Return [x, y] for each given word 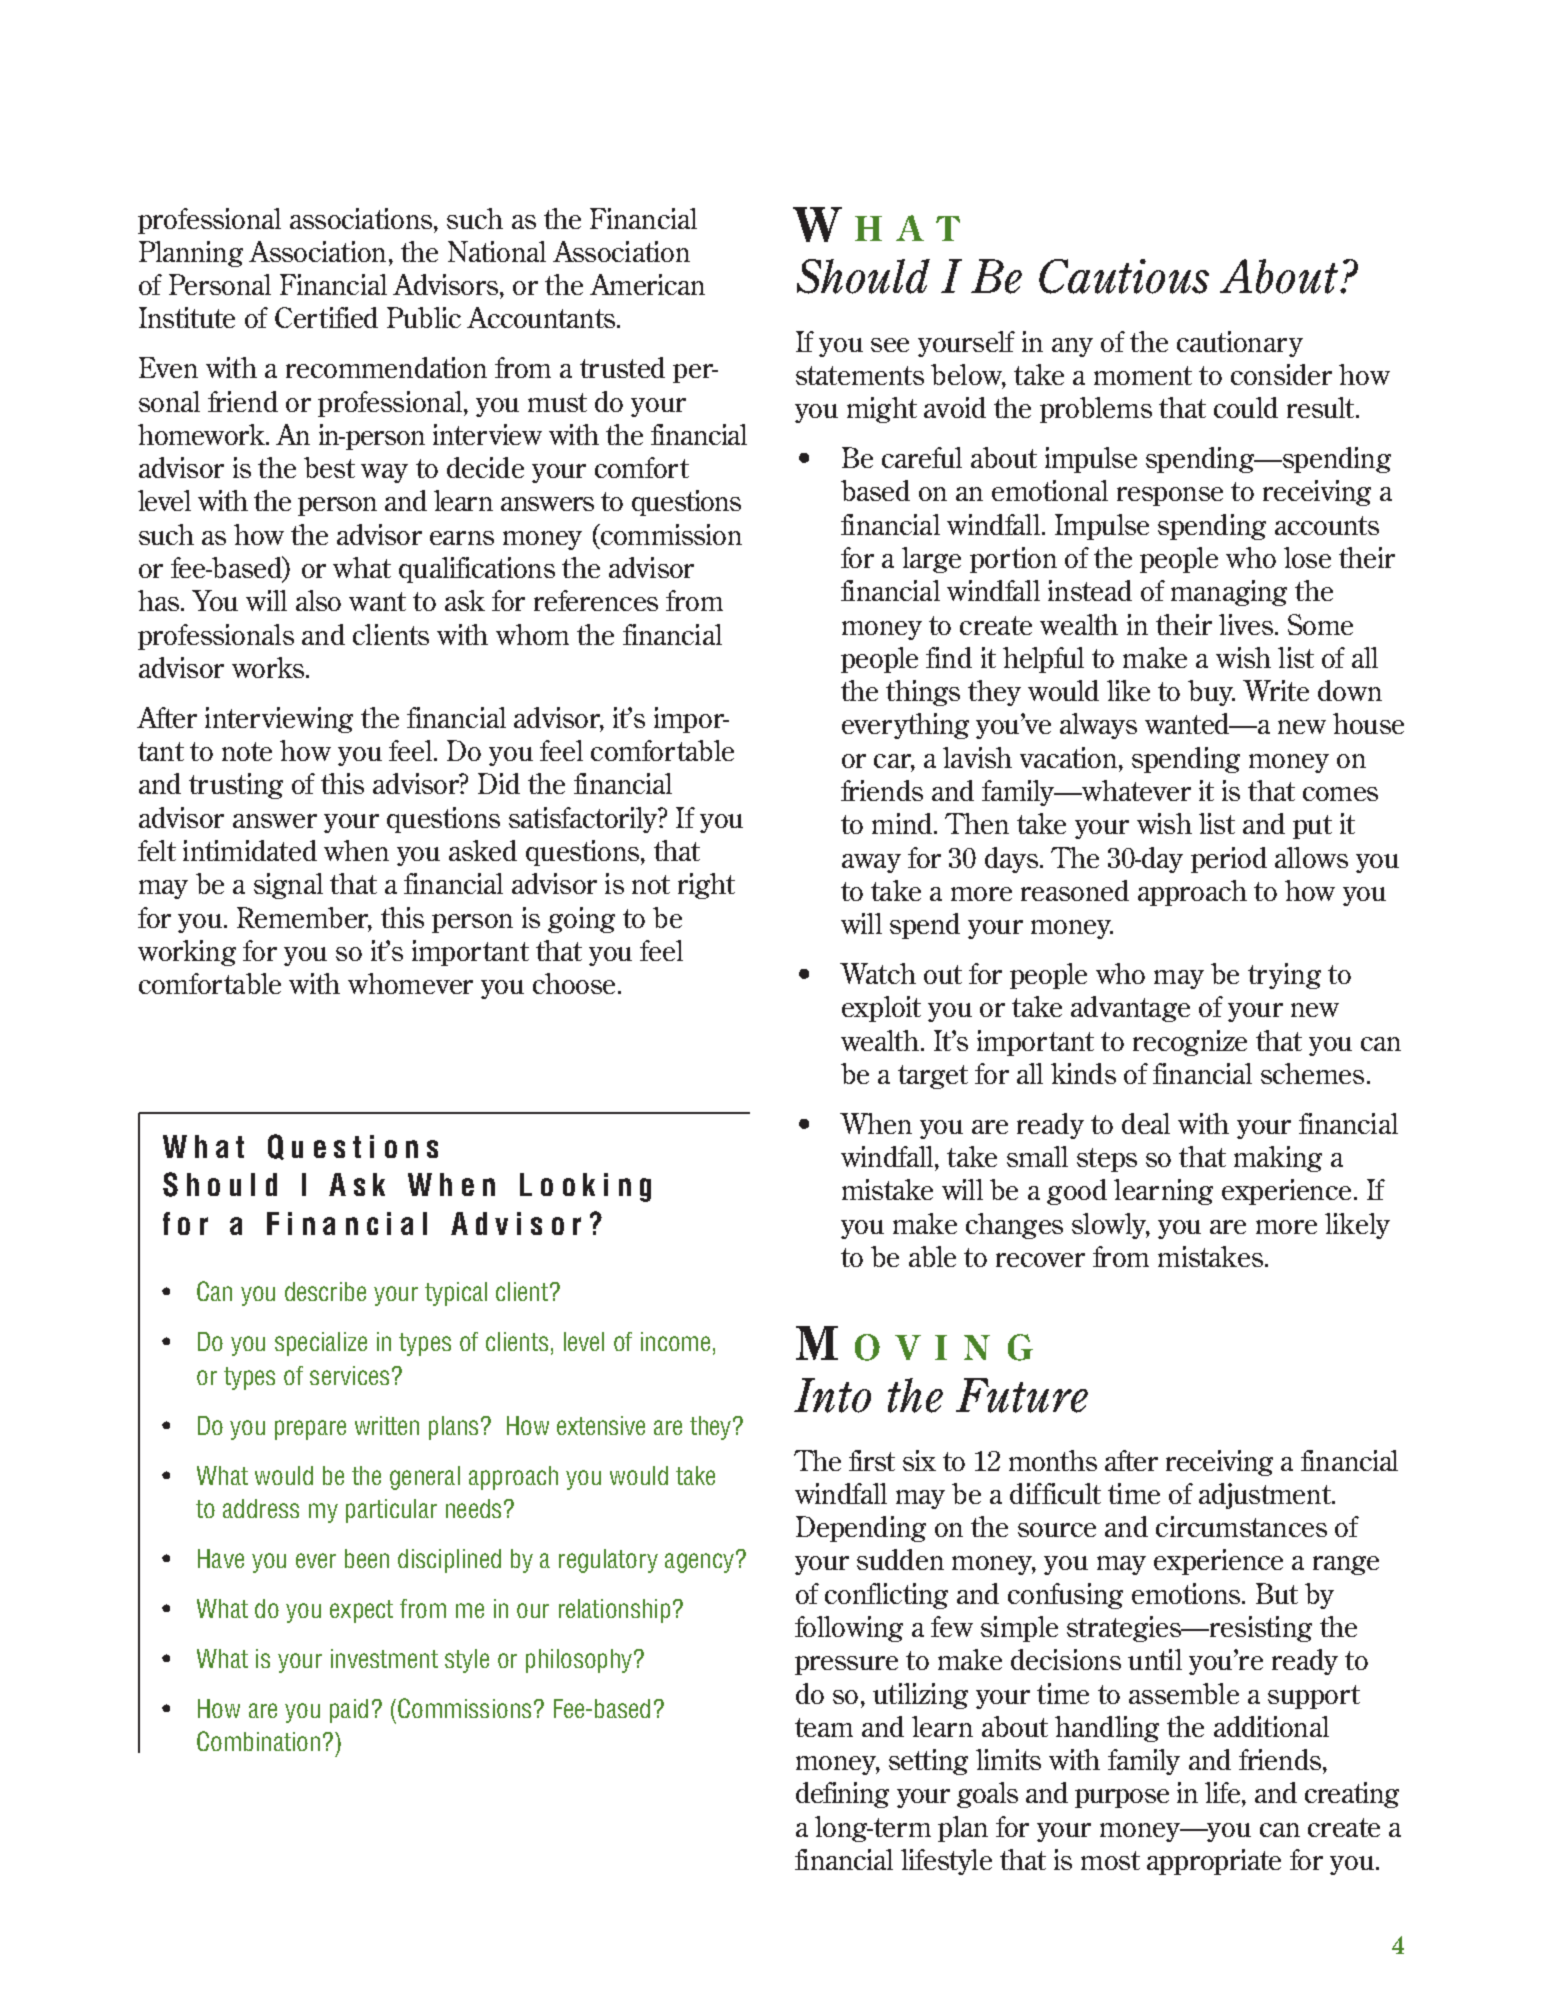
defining [842, 1795]
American [647, 284]
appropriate [1214, 1862]
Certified [326, 317]
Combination [258, 1741]
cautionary [1240, 344]
